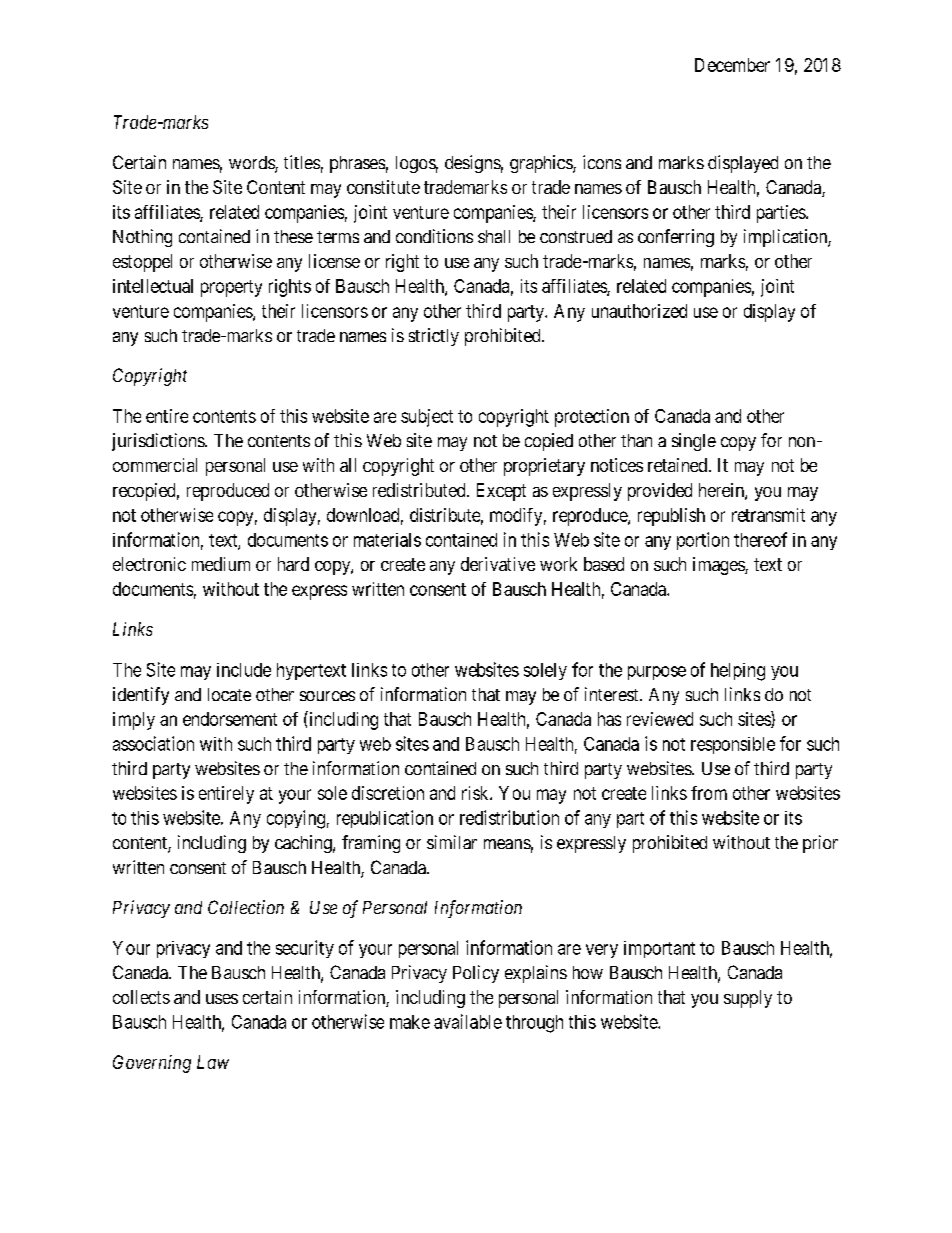  I want to click on graphics, so click(542, 164).
